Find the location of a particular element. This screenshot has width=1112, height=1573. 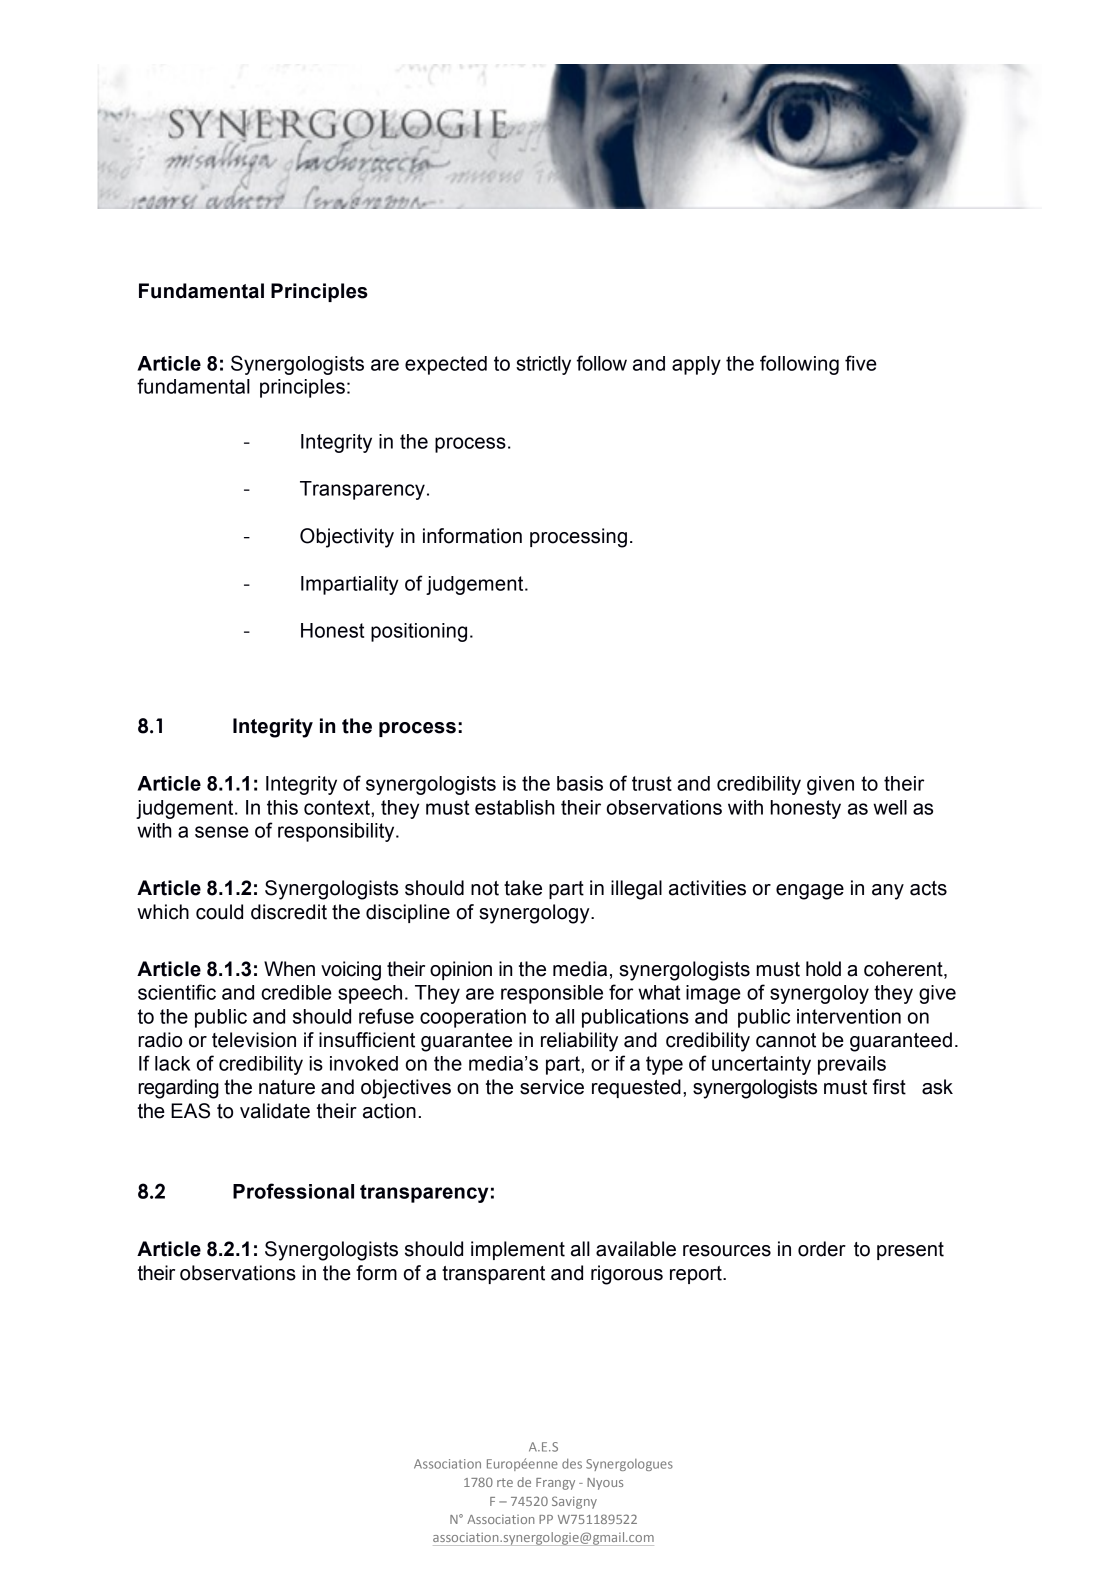

Professional is located at coordinates (293, 1191).
